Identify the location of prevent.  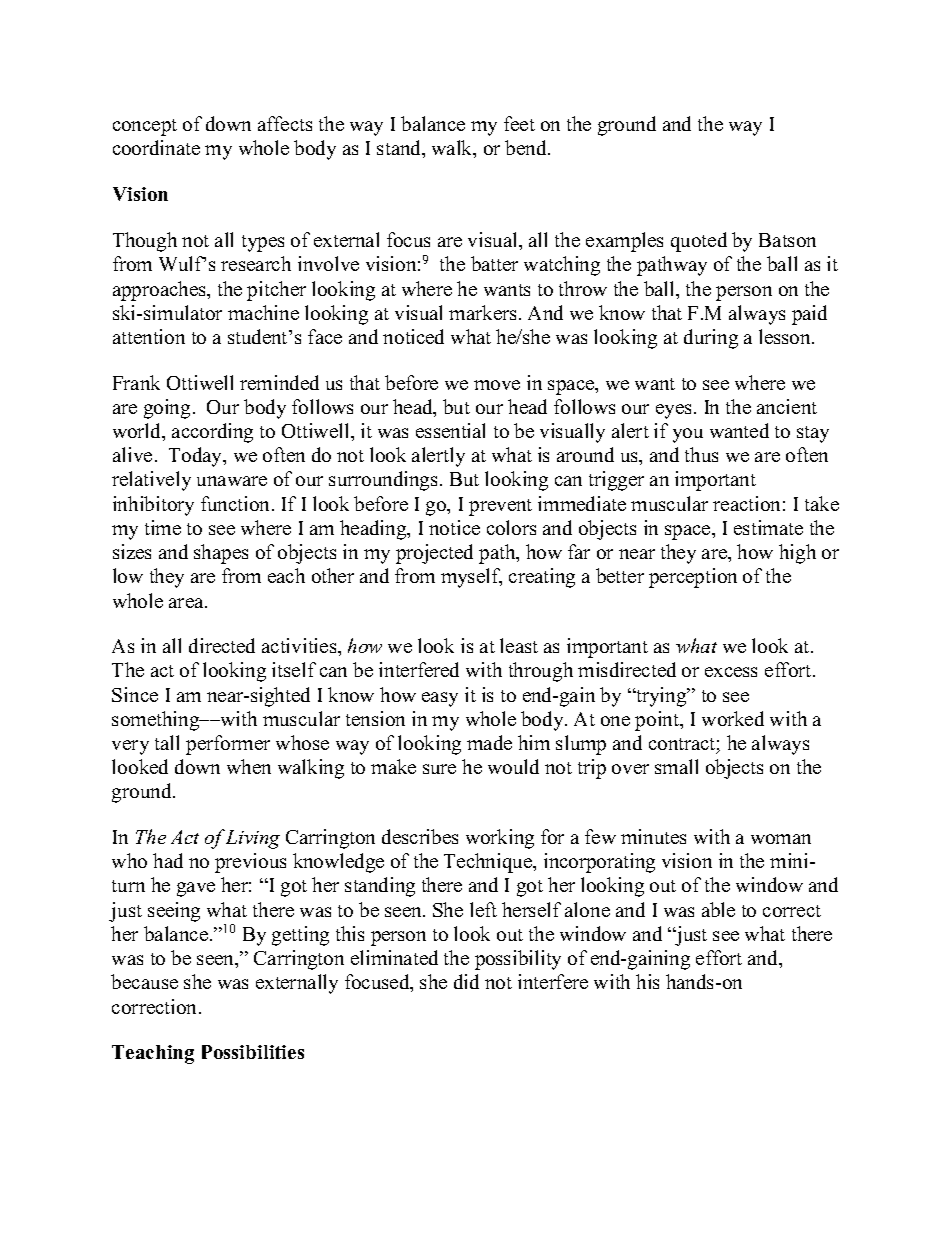
(500, 507).
